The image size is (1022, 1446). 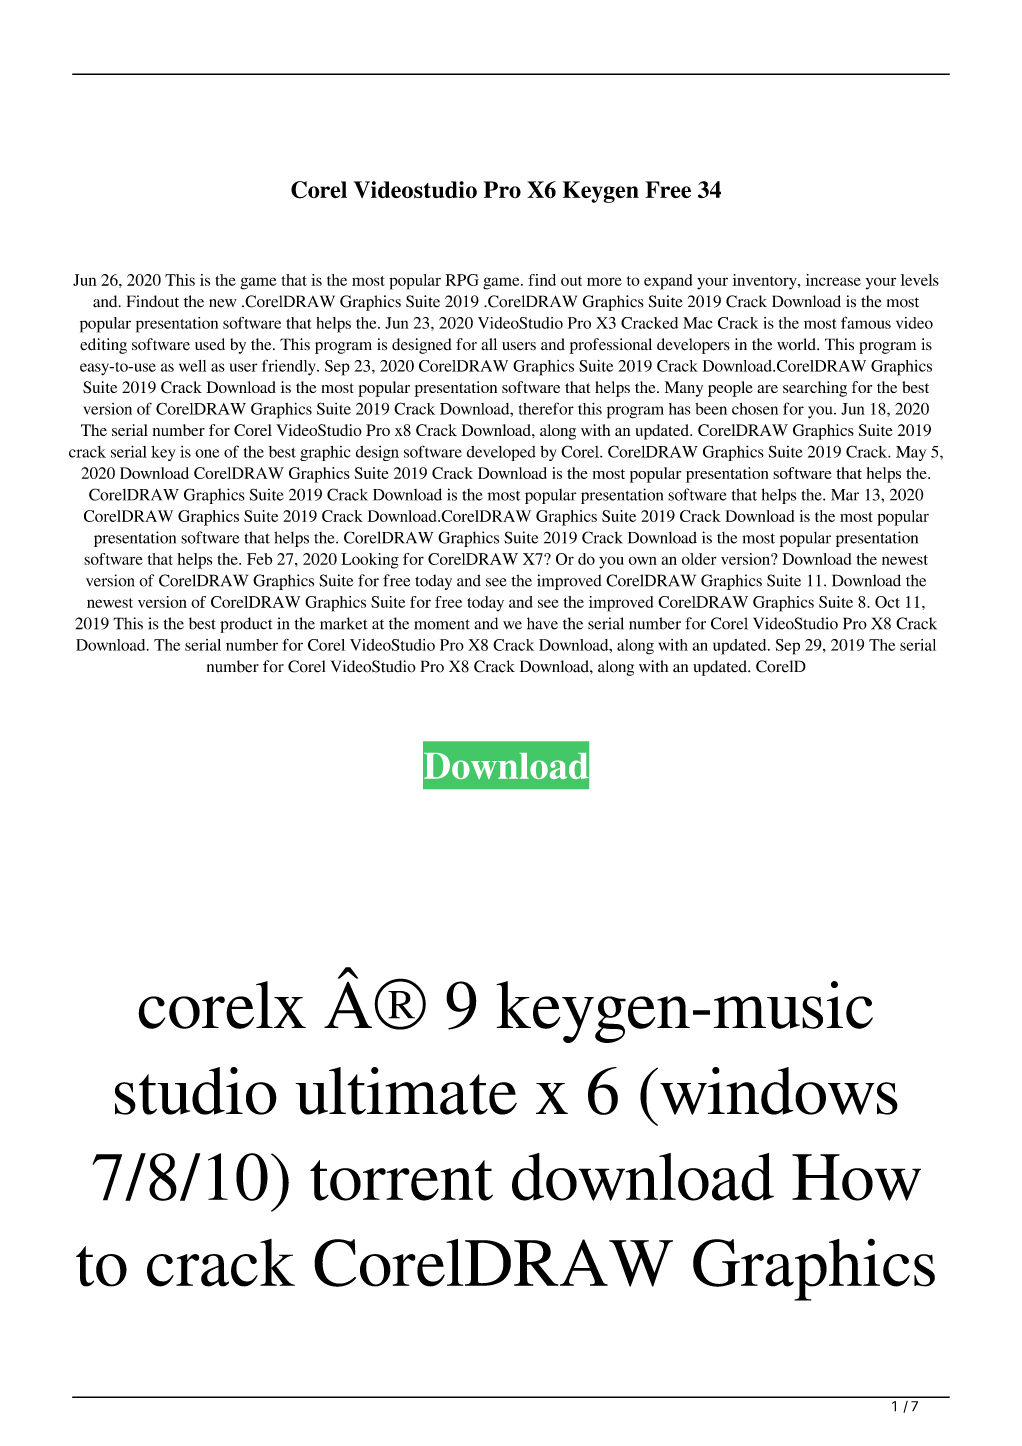 What do you see at coordinates (833, 280) in the screenshot?
I see `increase` at bounding box center [833, 280].
